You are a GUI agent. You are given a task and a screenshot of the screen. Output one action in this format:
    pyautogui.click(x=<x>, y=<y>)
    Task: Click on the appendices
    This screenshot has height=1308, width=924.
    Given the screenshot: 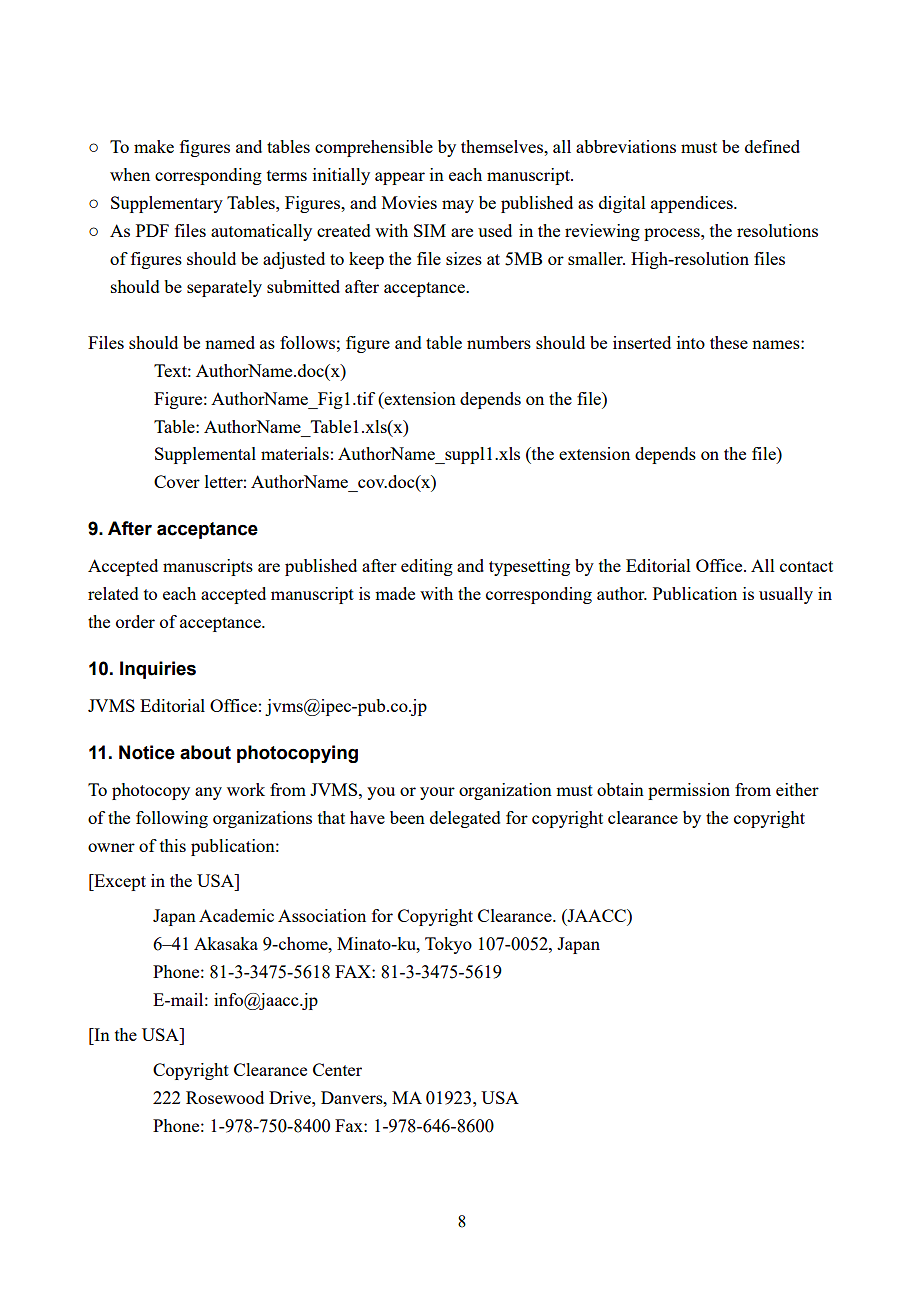 What is the action you would take?
    pyautogui.click(x=693, y=204)
